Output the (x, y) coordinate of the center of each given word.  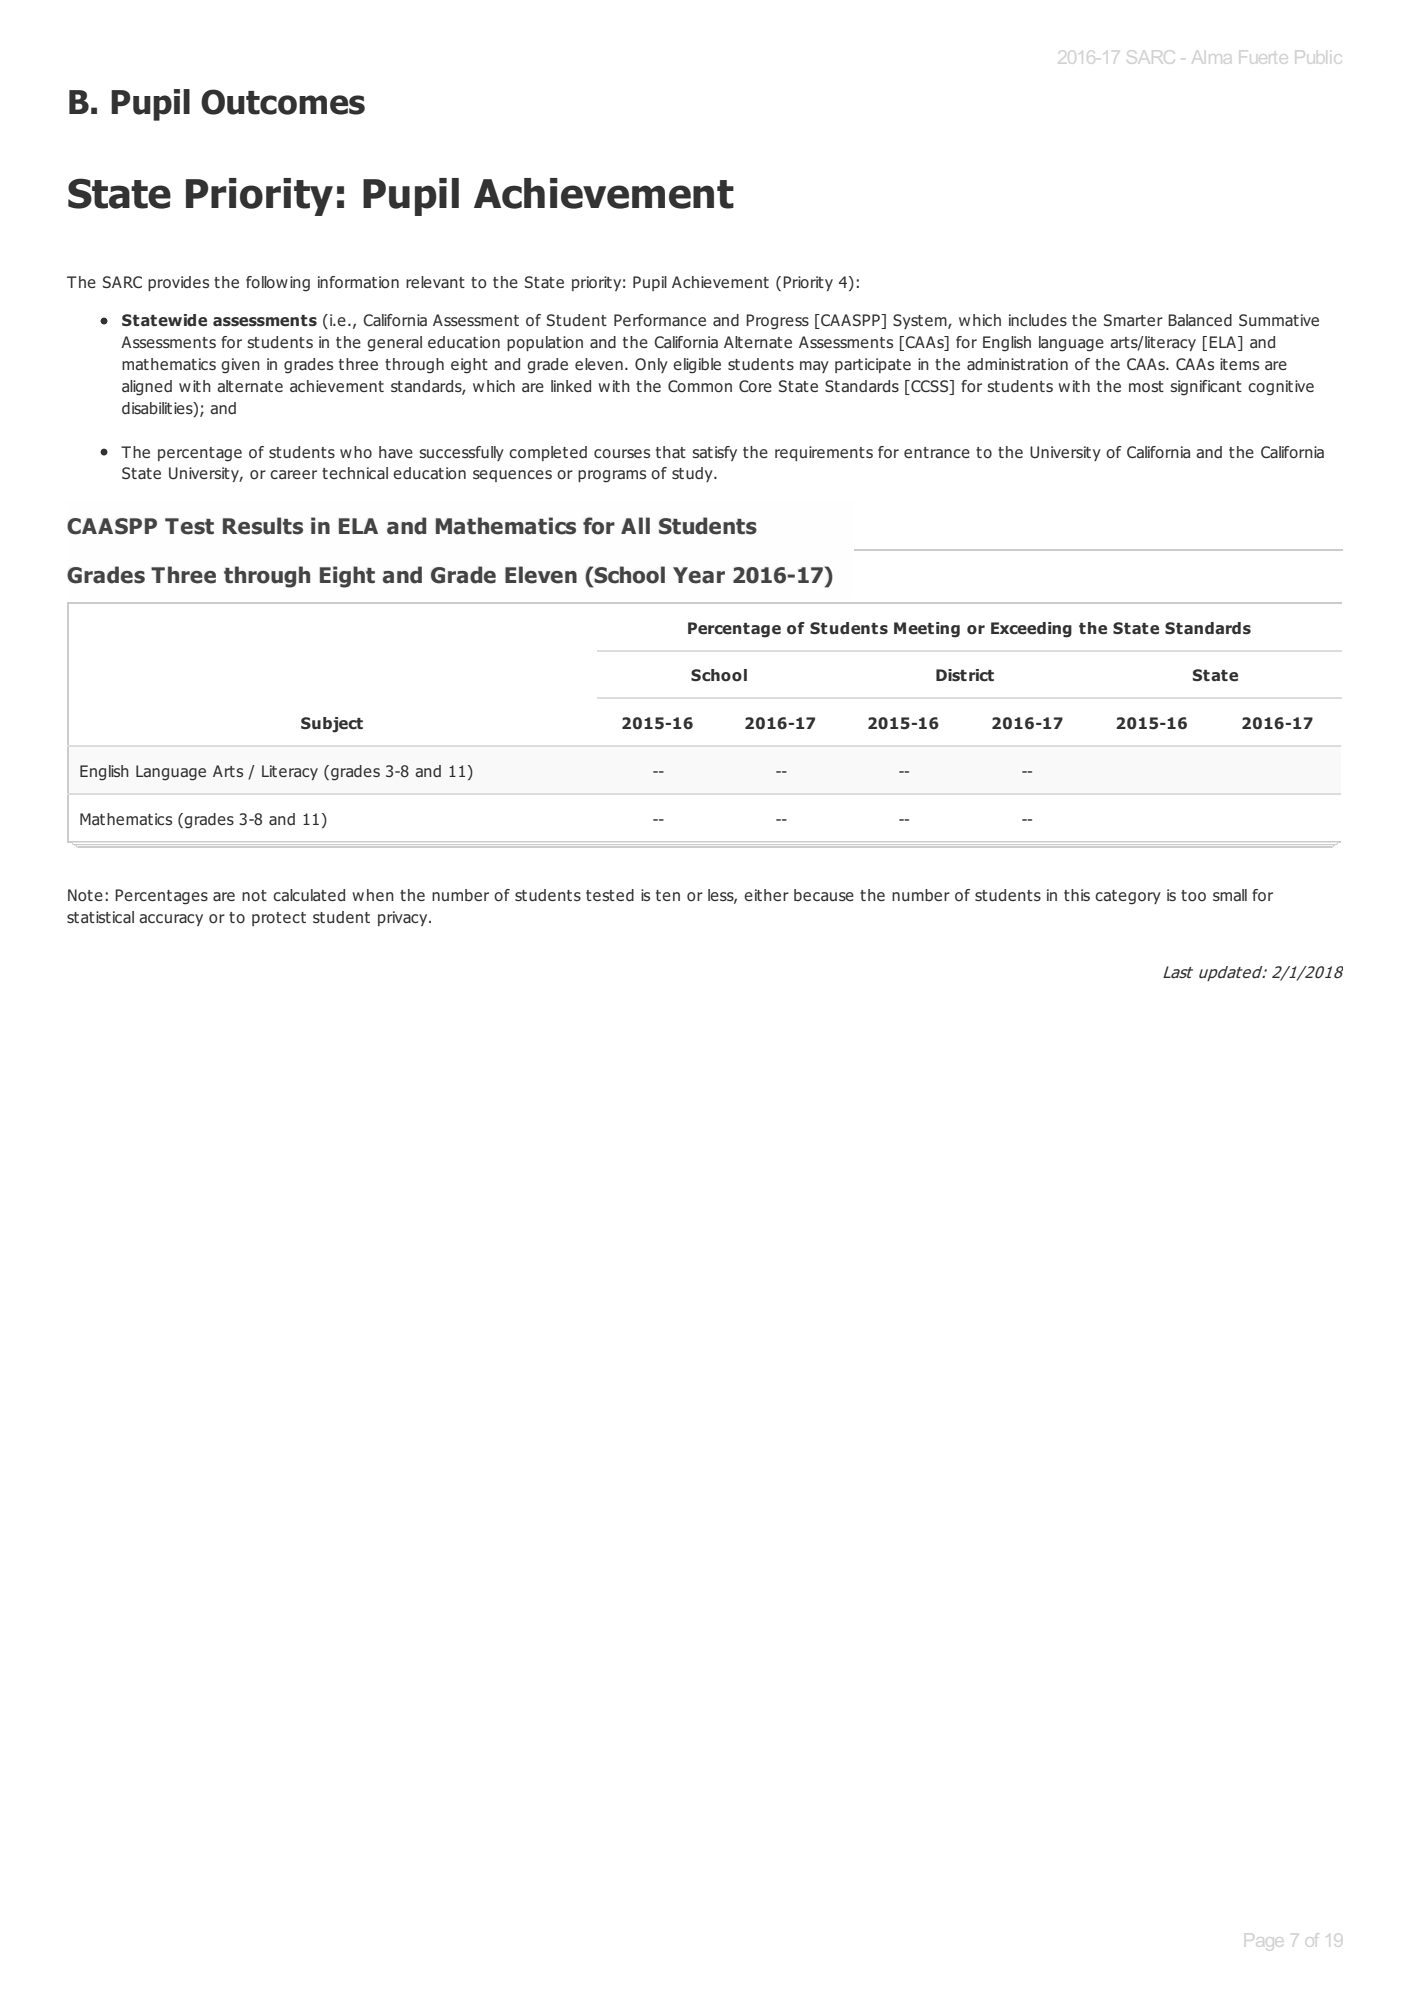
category (1128, 897)
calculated (309, 895)
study (693, 474)
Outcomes (283, 102)
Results (263, 526)
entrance (937, 452)
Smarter (1133, 320)
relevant (435, 282)
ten (668, 895)
